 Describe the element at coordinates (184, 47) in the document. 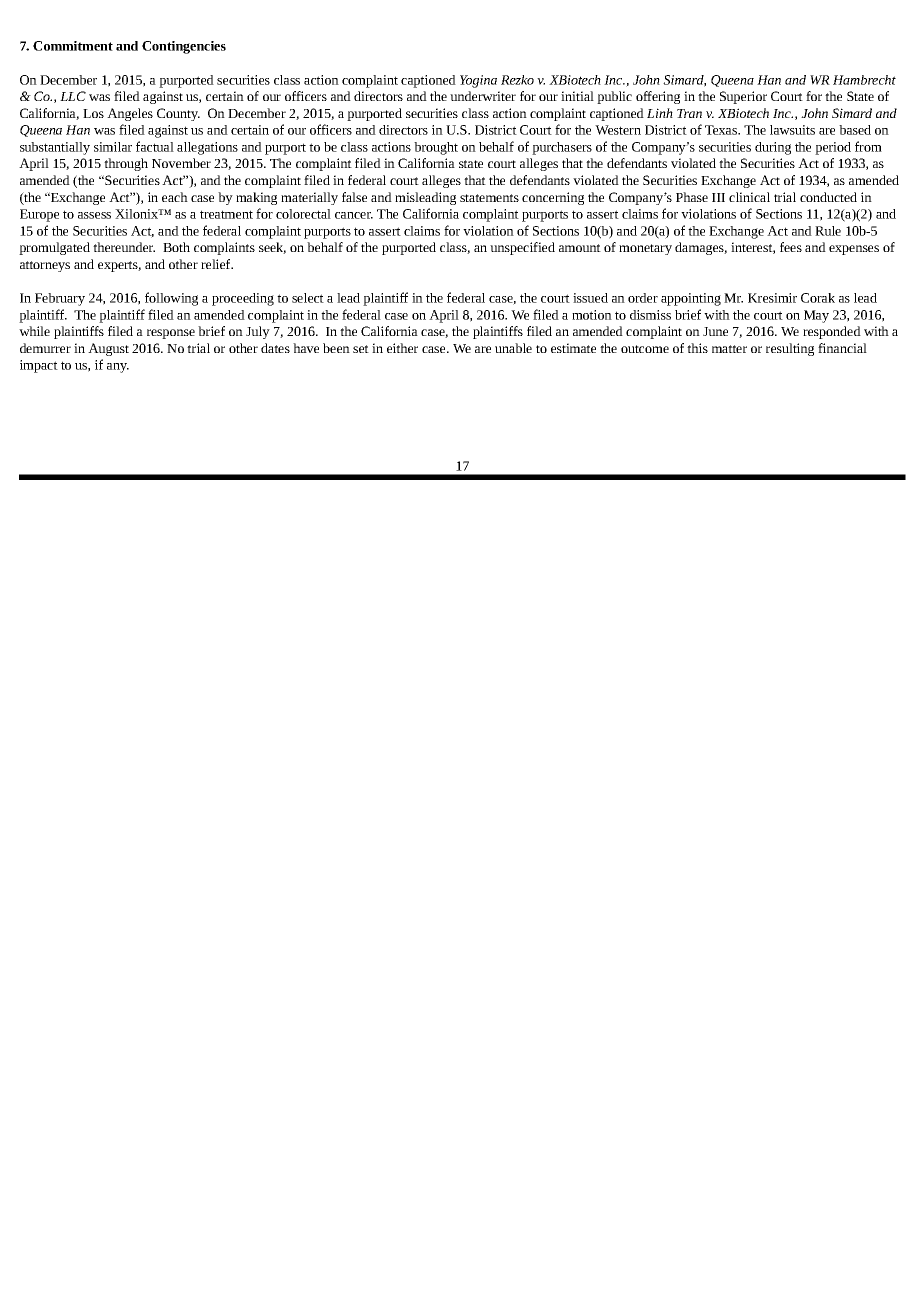

I see `Contingencies` at that location.
